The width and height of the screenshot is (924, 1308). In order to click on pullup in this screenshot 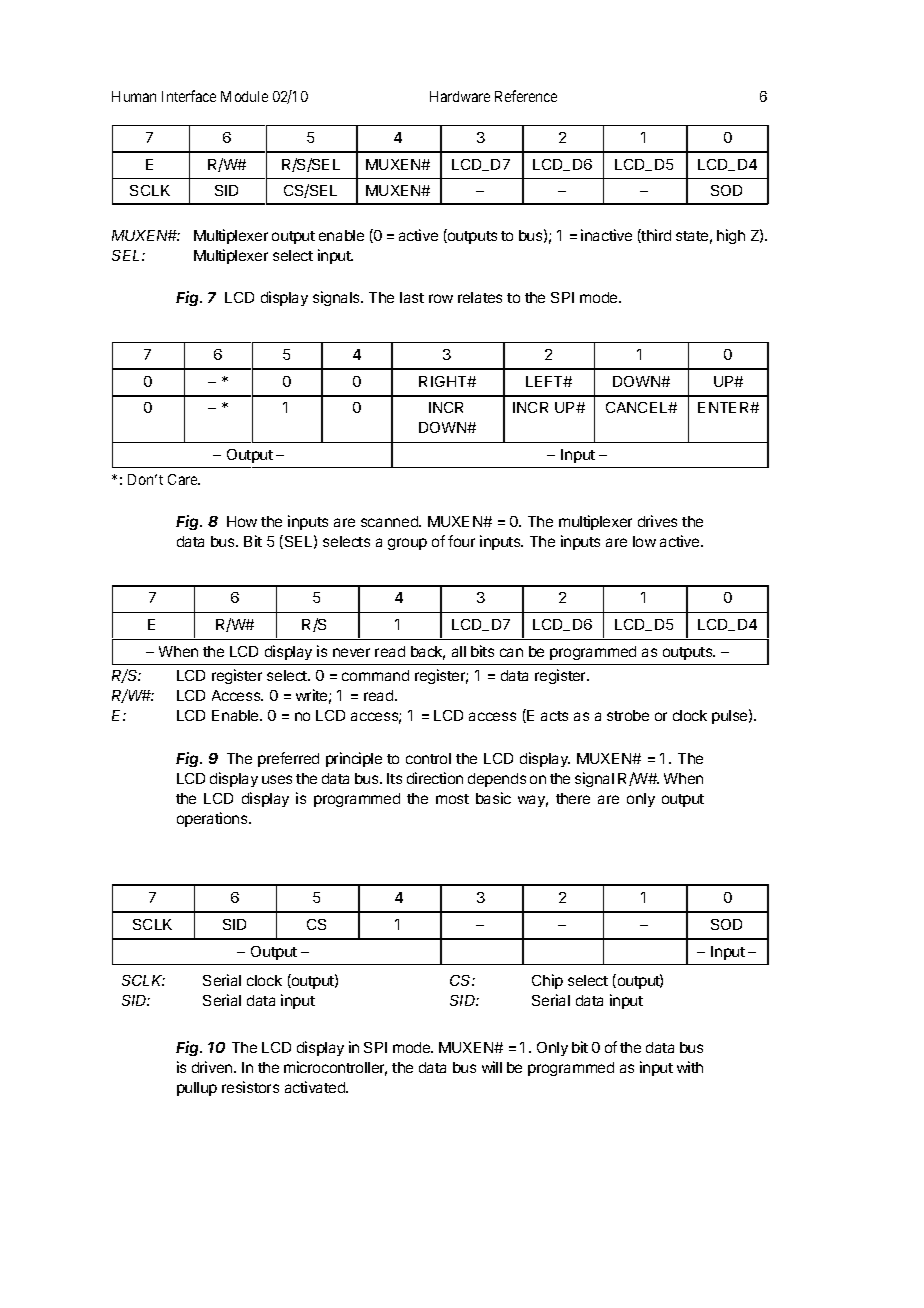, I will do `click(197, 1089)`.
